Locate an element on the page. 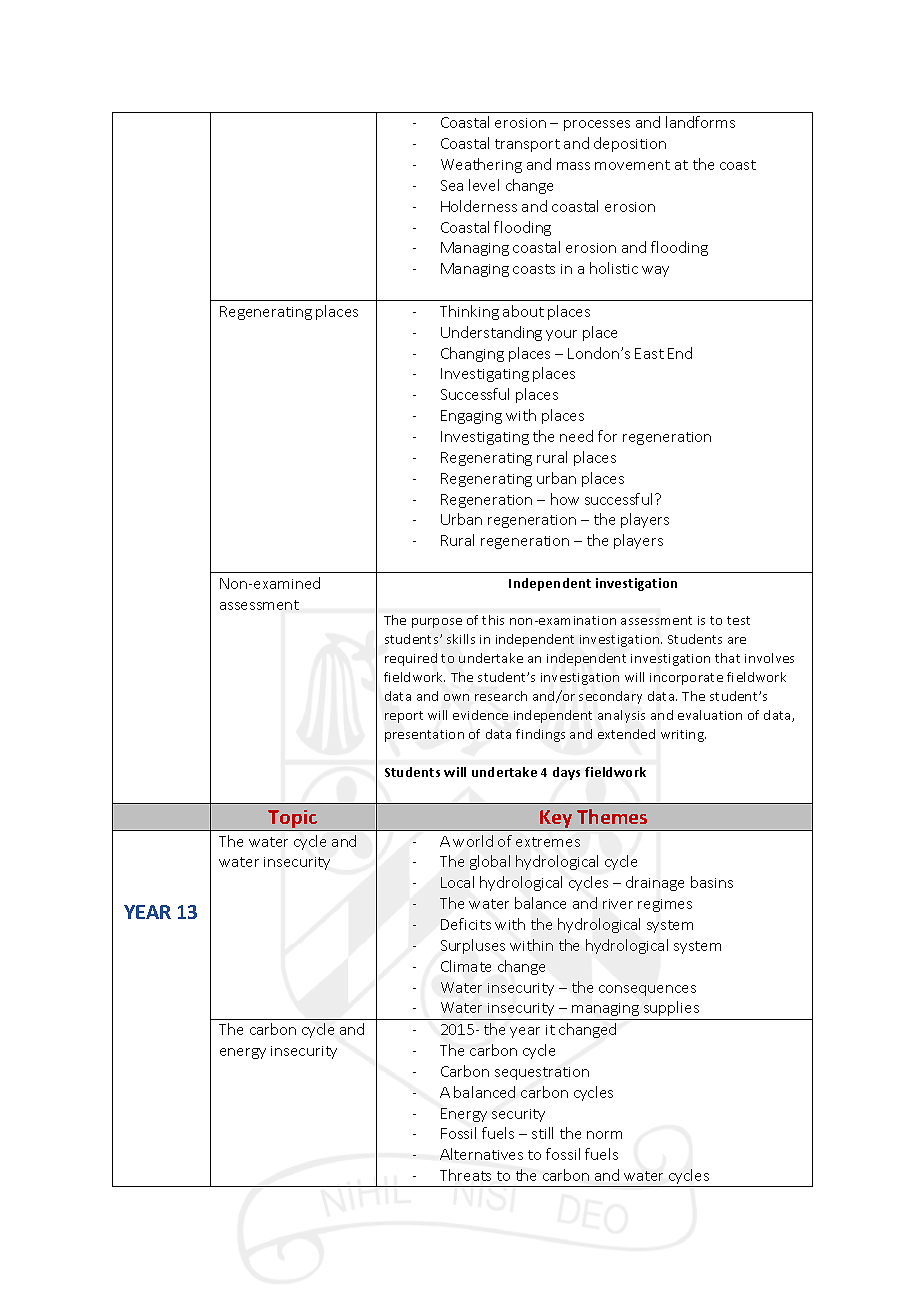  need is located at coordinates (576, 436).
